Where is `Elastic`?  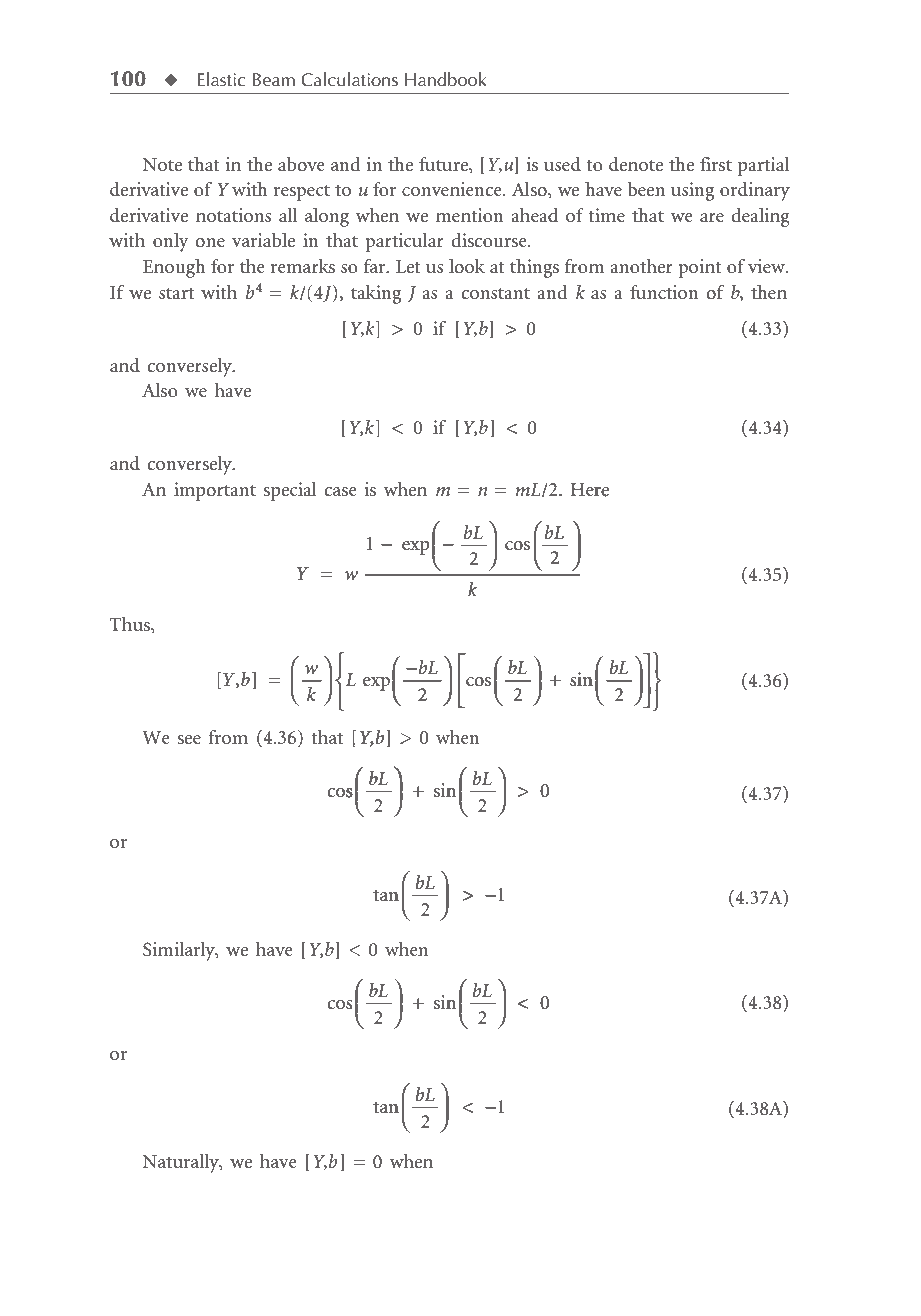
Elastic is located at coordinates (222, 79).
